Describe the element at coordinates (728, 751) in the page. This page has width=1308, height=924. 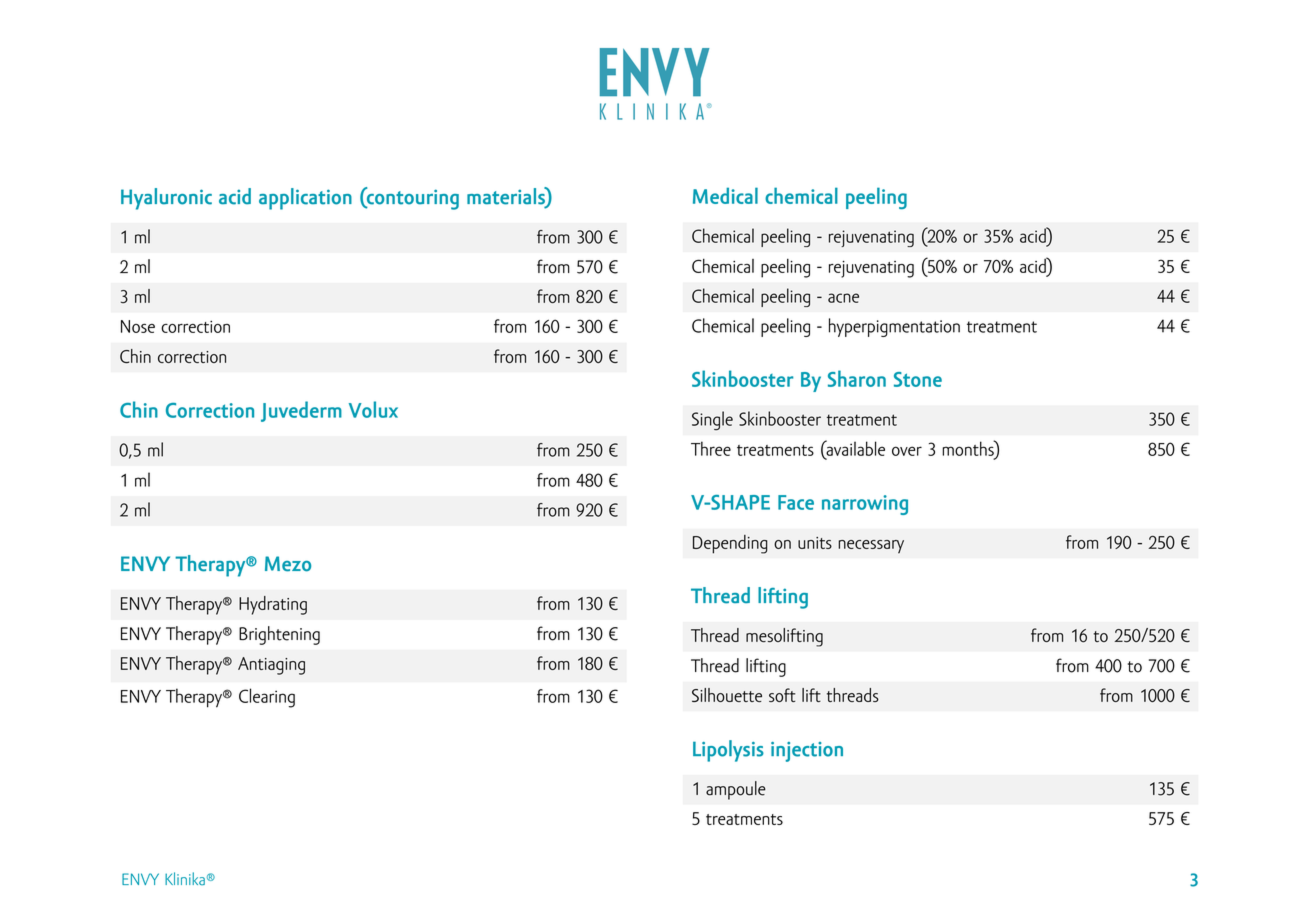
I see `Lipolysis` at that location.
